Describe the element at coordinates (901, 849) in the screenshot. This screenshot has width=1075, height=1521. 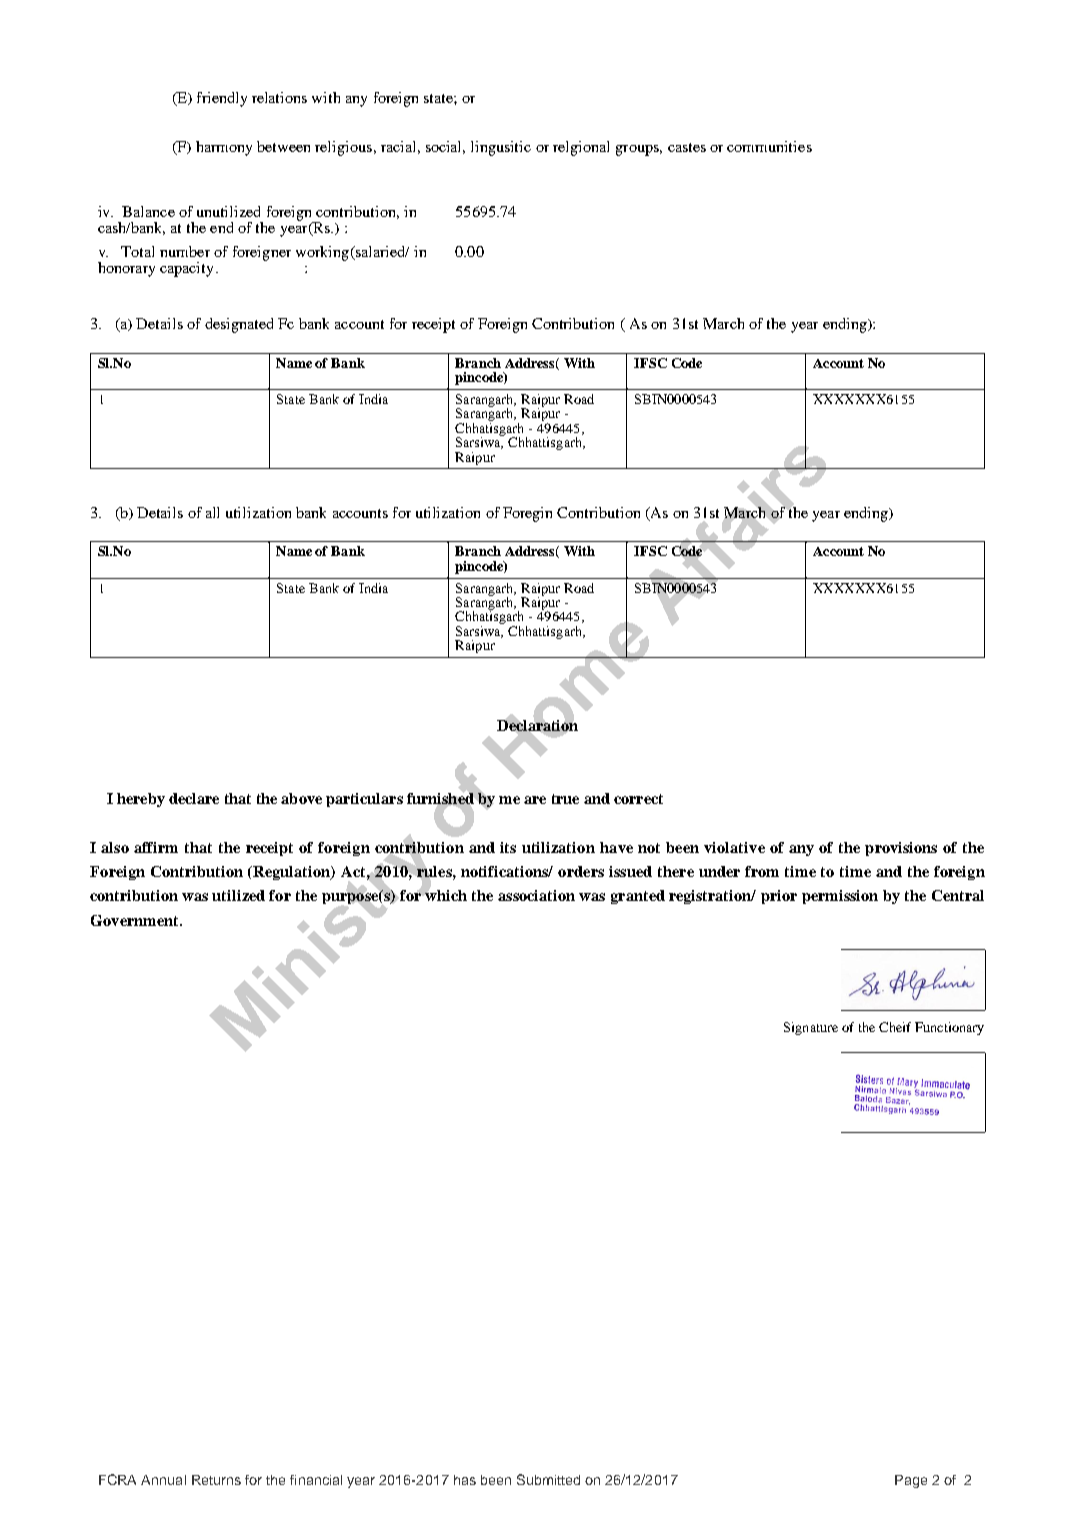
I see `provisions` at that location.
